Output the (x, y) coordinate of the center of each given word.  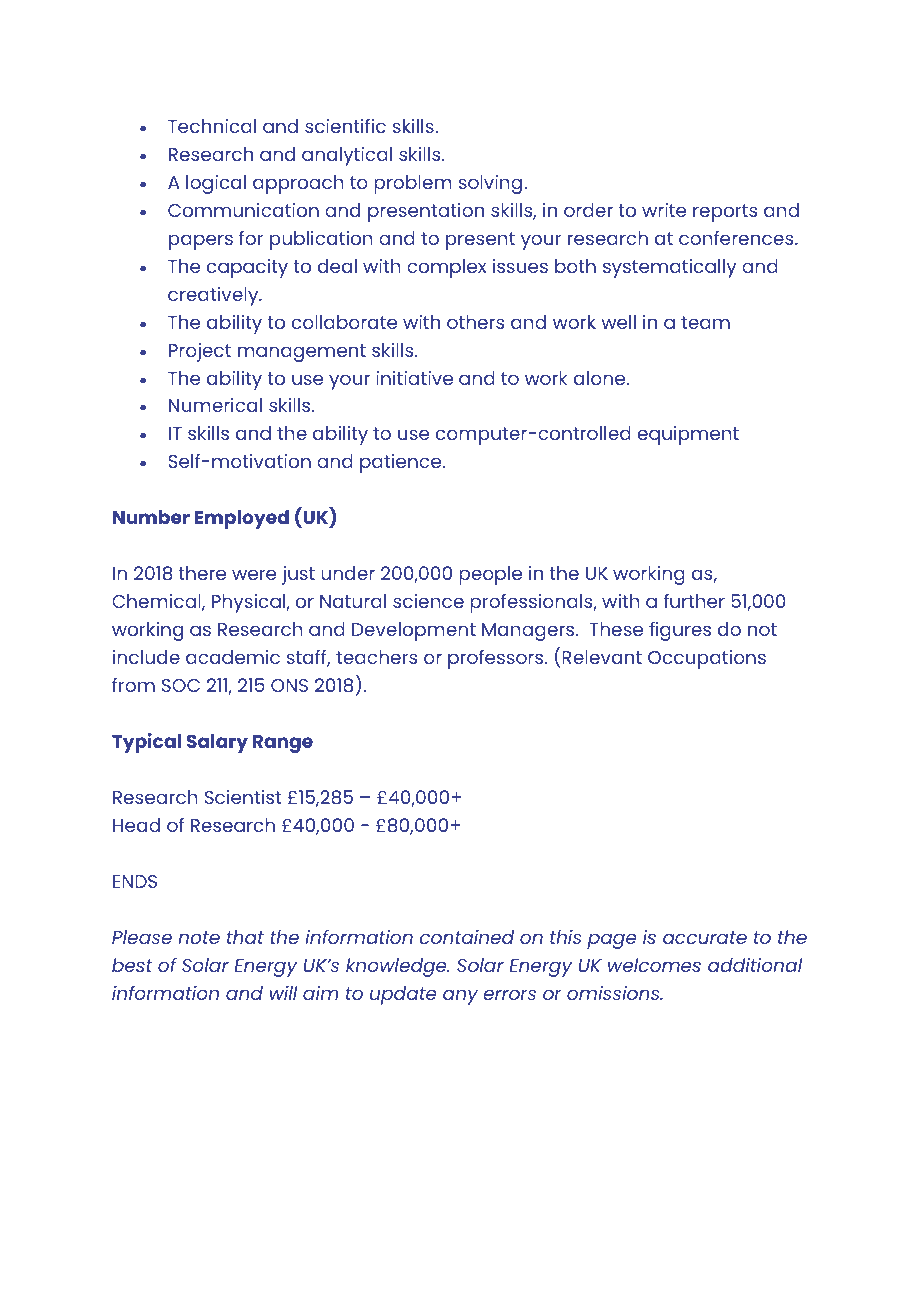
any (460, 997)
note (199, 937)
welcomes (654, 965)
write (664, 210)
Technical (212, 126)
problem (413, 184)
